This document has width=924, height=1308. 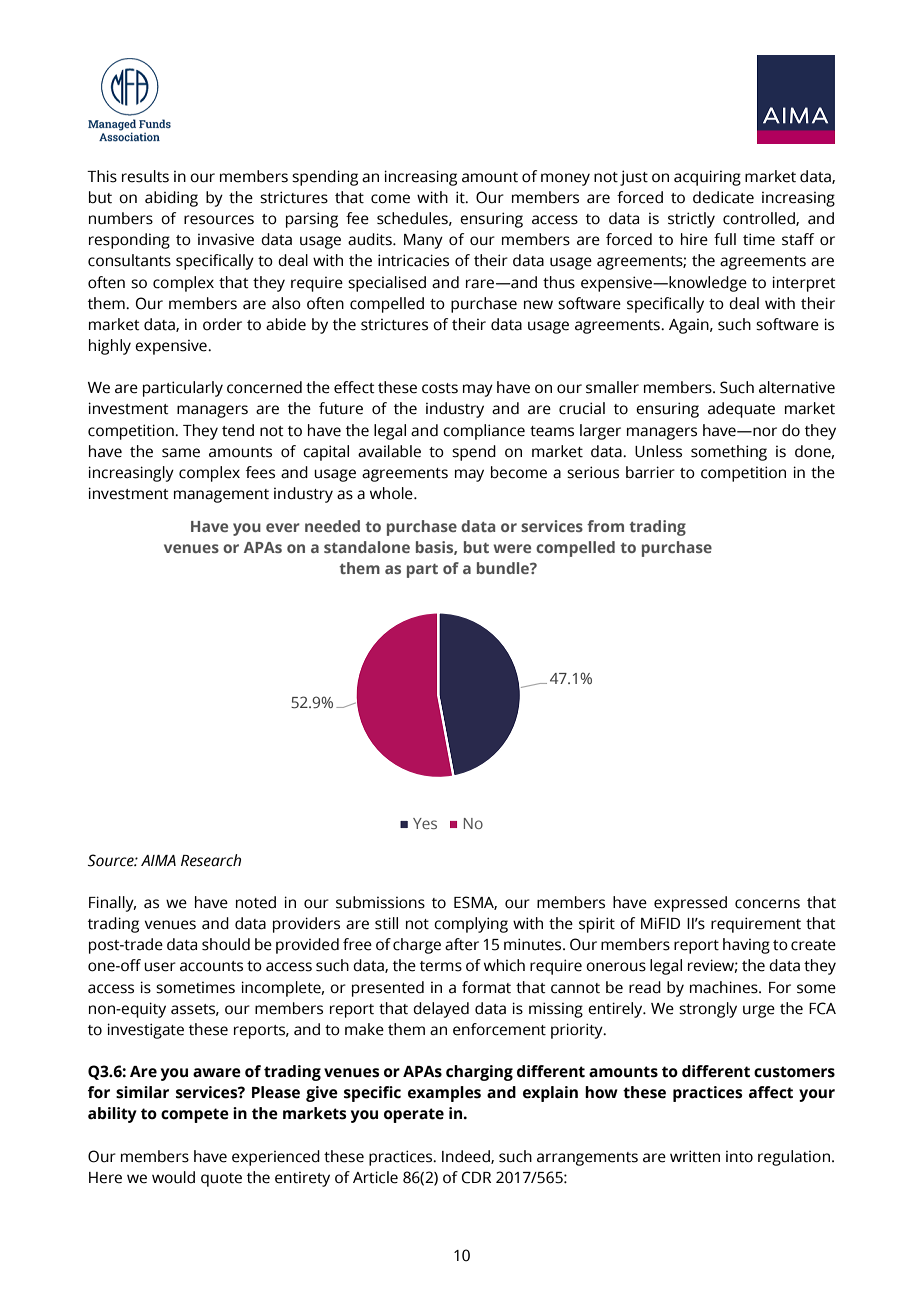 I want to click on complying, so click(x=471, y=925).
